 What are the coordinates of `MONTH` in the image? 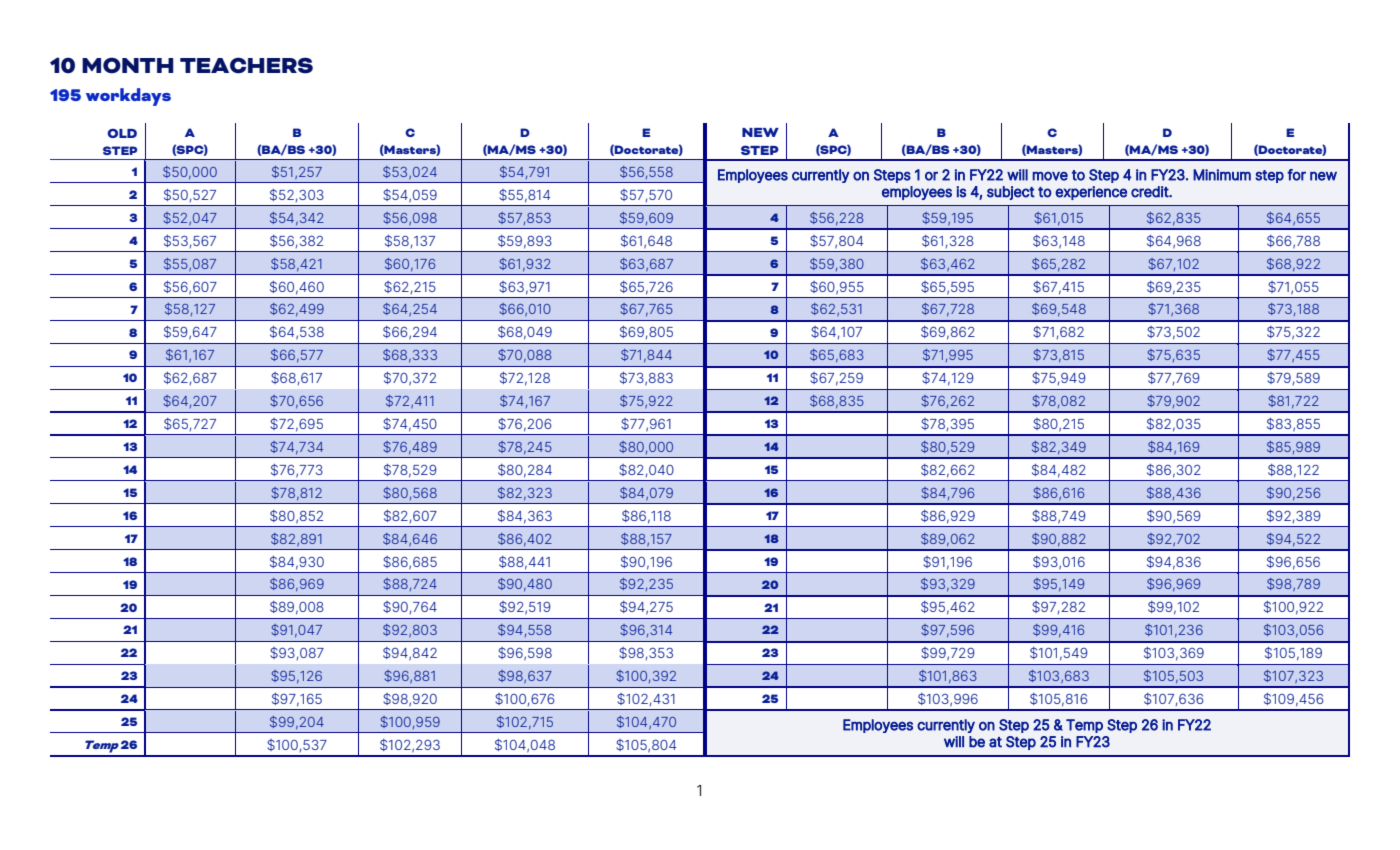 It's located at (128, 65).
